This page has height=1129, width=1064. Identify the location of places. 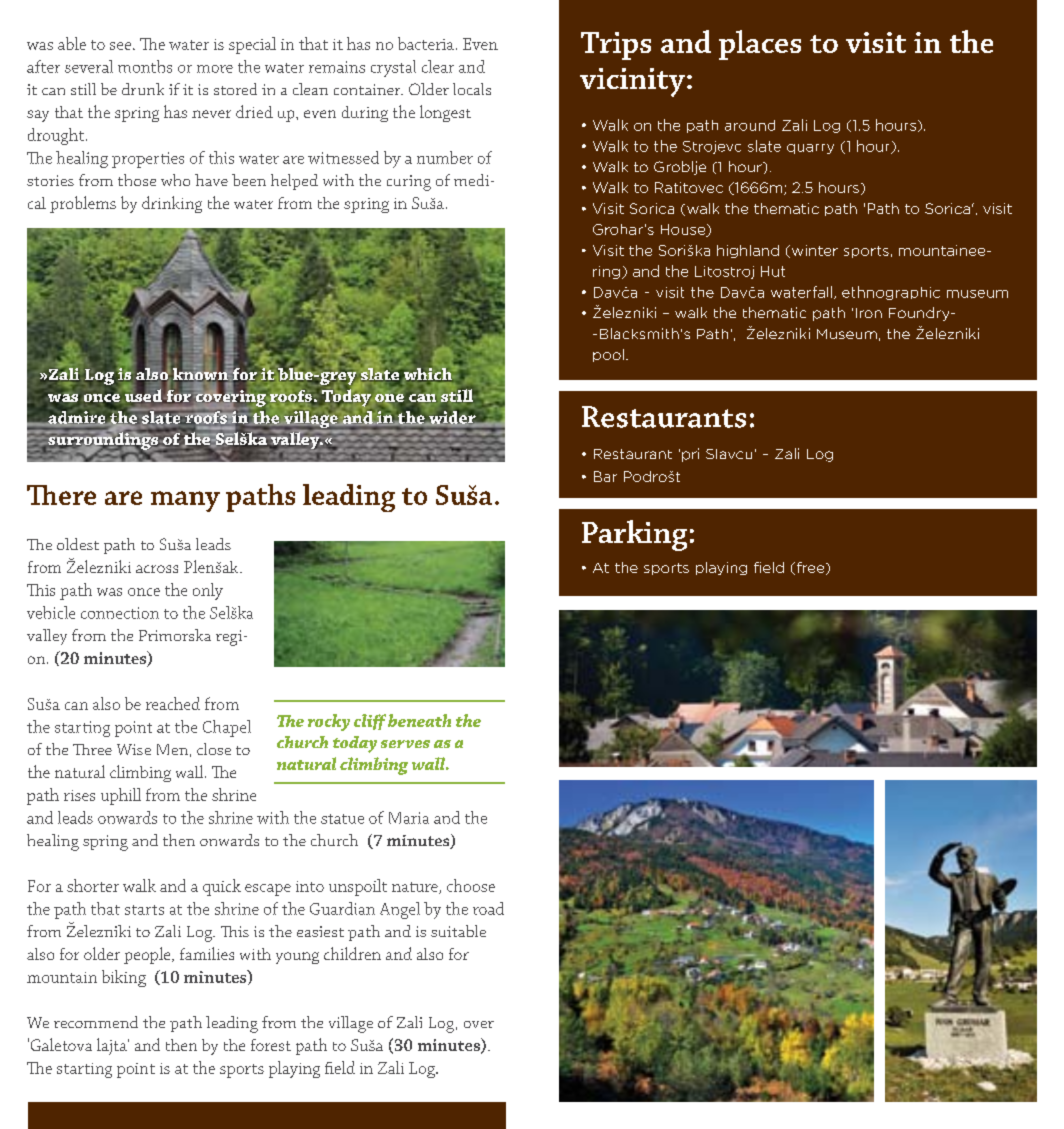
(760, 45).
